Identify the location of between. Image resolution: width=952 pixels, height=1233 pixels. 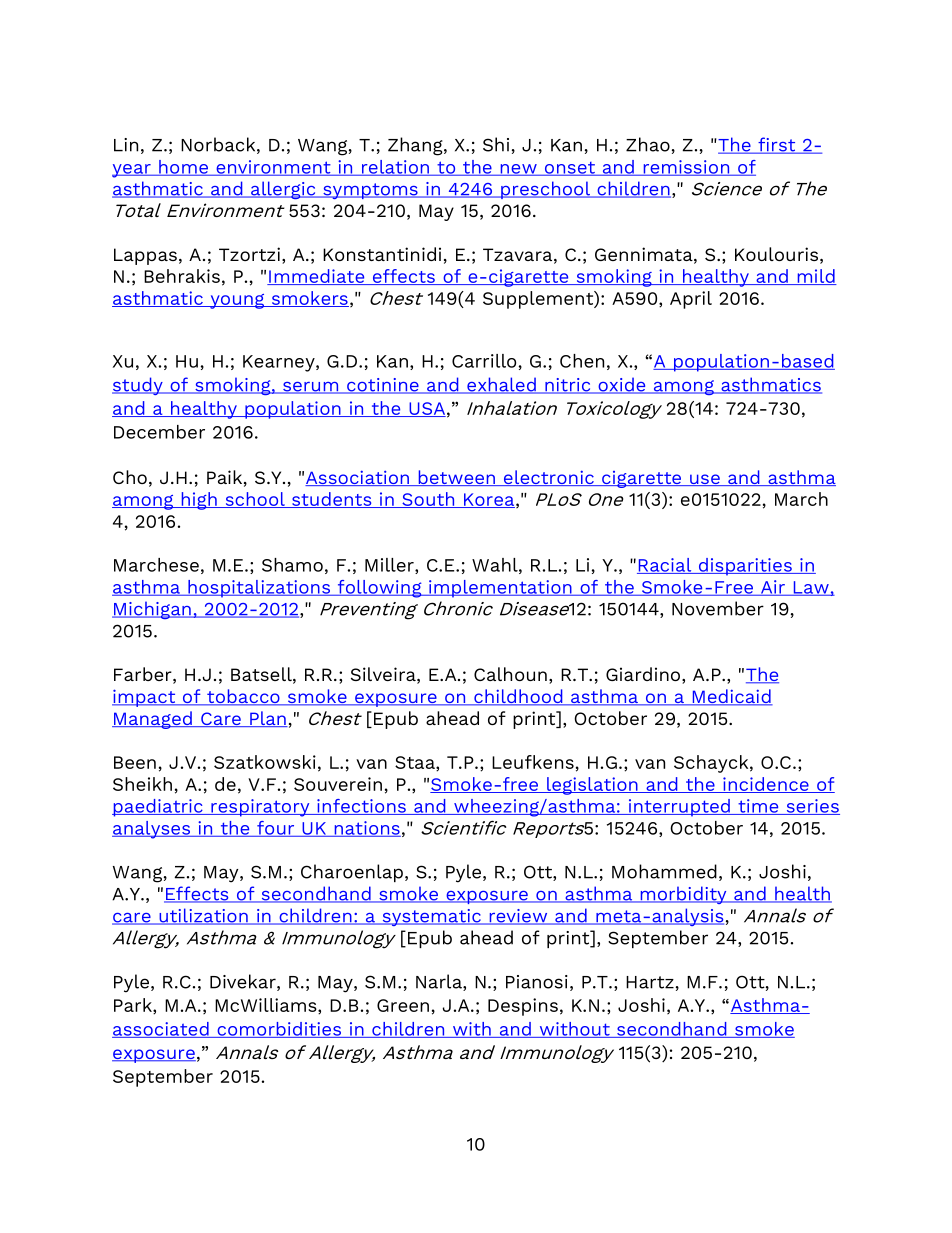
(456, 478).
